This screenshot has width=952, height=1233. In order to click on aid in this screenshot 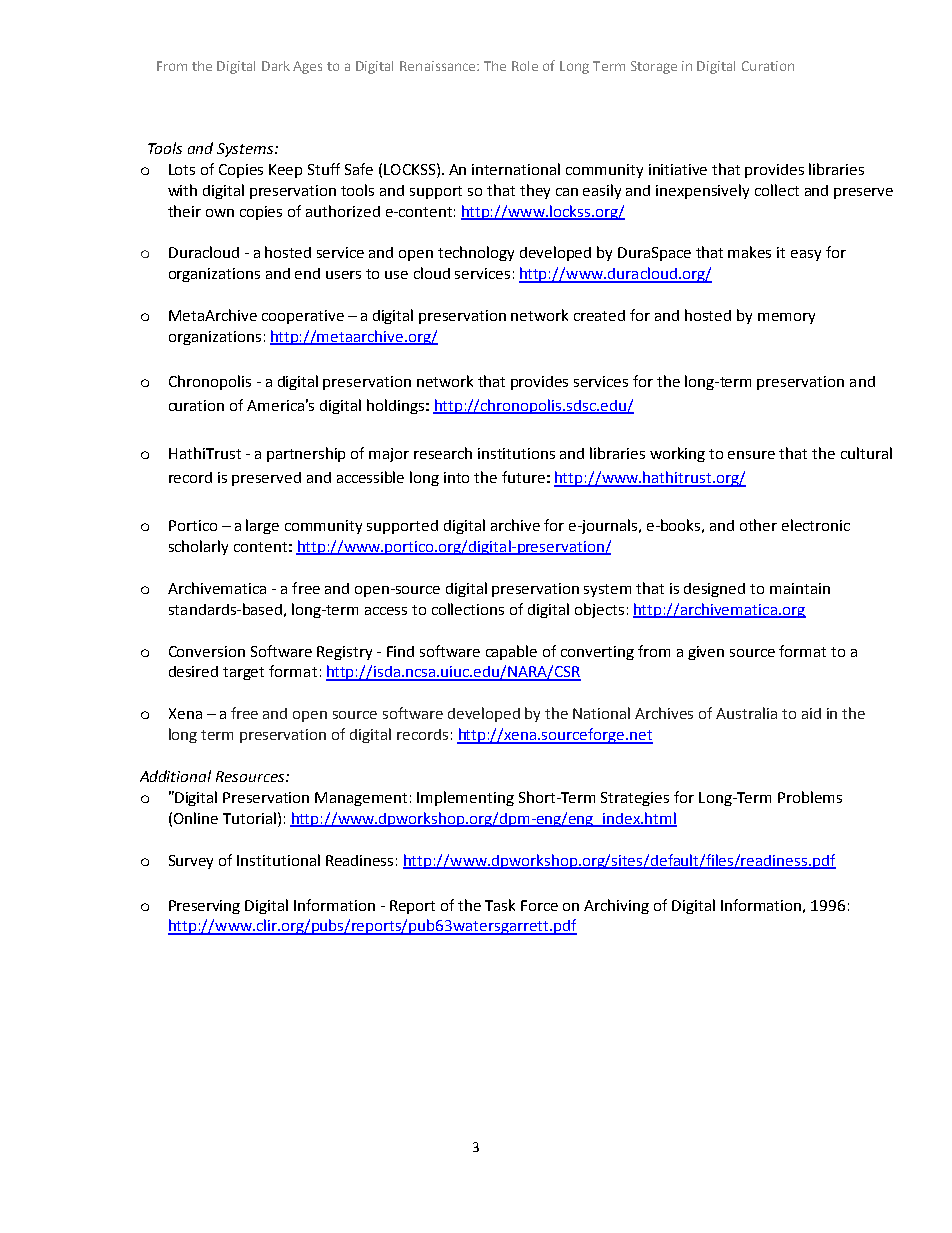, I will do `click(811, 713)`.
